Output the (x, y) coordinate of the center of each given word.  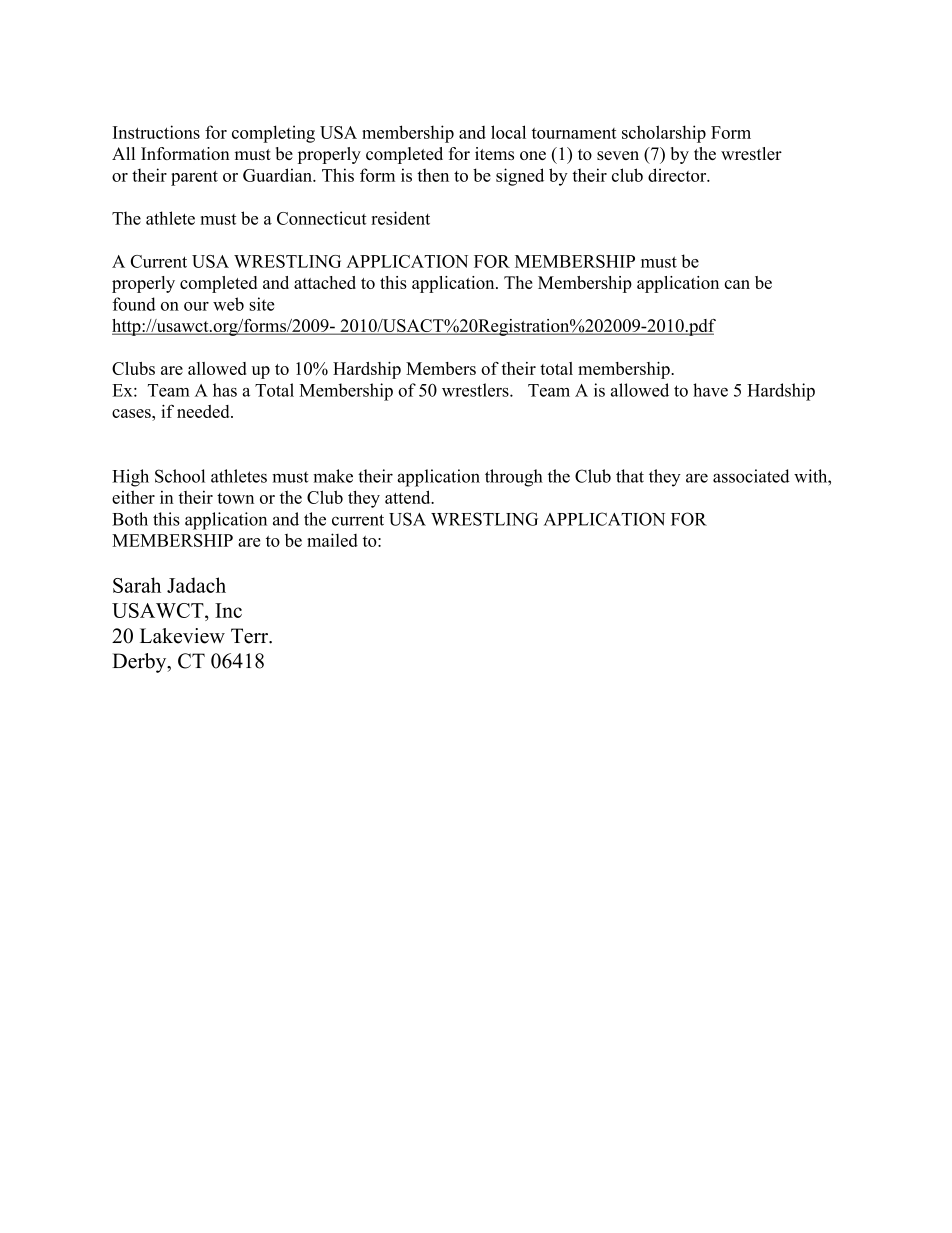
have (710, 390)
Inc (228, 610)
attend (409, 497)
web (228, 304)
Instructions (156, 132)
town (235, 498)
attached (325, 282)
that (630, 476)
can (737, 284)
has (225, 390)
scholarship (664, 134)
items (494, 153)
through (514, 478)
